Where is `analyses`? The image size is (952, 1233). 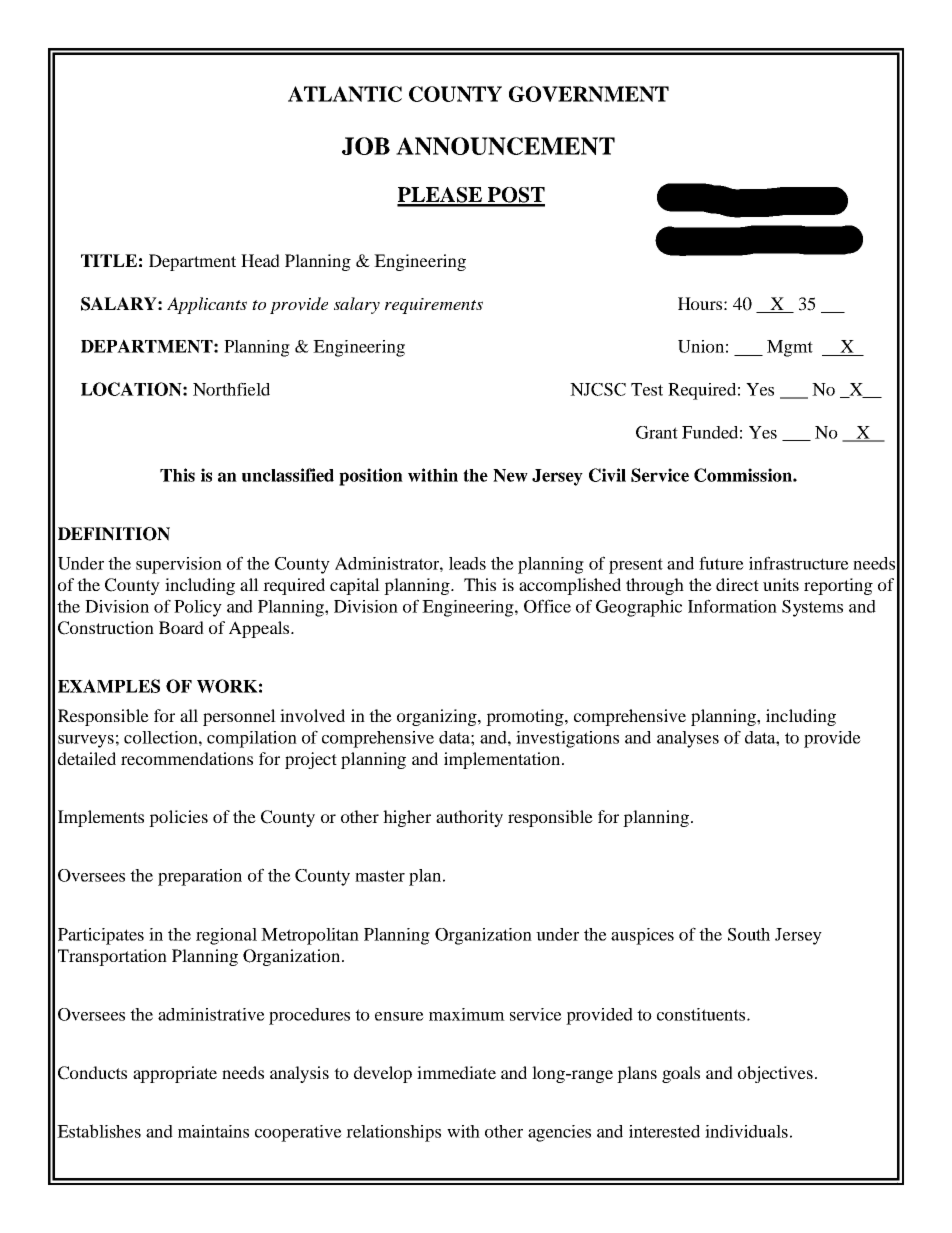 analyses is located at coordinates (688, 739).
